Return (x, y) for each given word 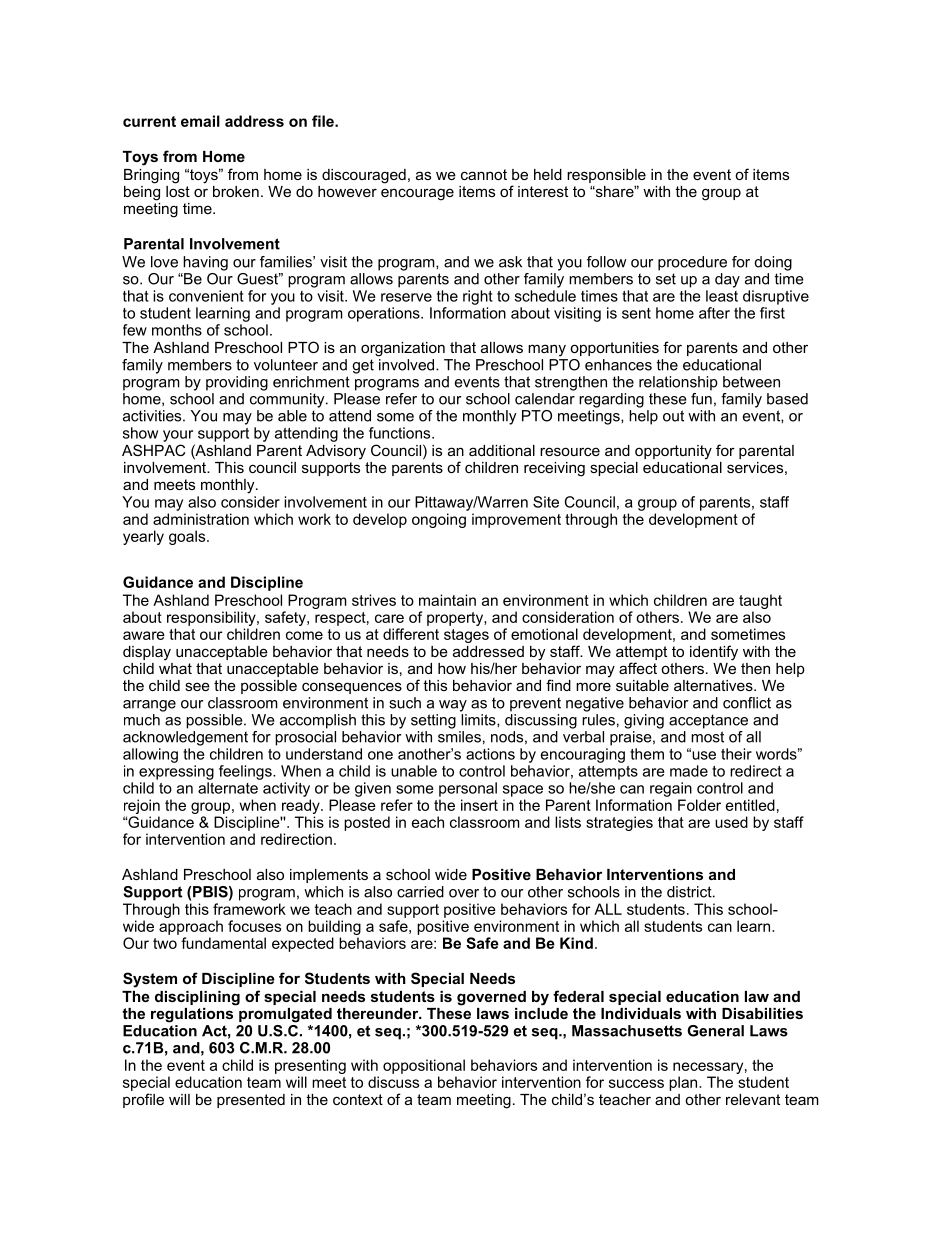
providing (237, 383)
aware (144, 635)
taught (760, 601)
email (200, 121)
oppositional (424, 1066)
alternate (228, 788)
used (731, 822)
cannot (484, 174)
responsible (606, 176)
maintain (447, 600)
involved (406, 363)
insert (479, 805)
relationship (678, 383)
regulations (193, 1014)
